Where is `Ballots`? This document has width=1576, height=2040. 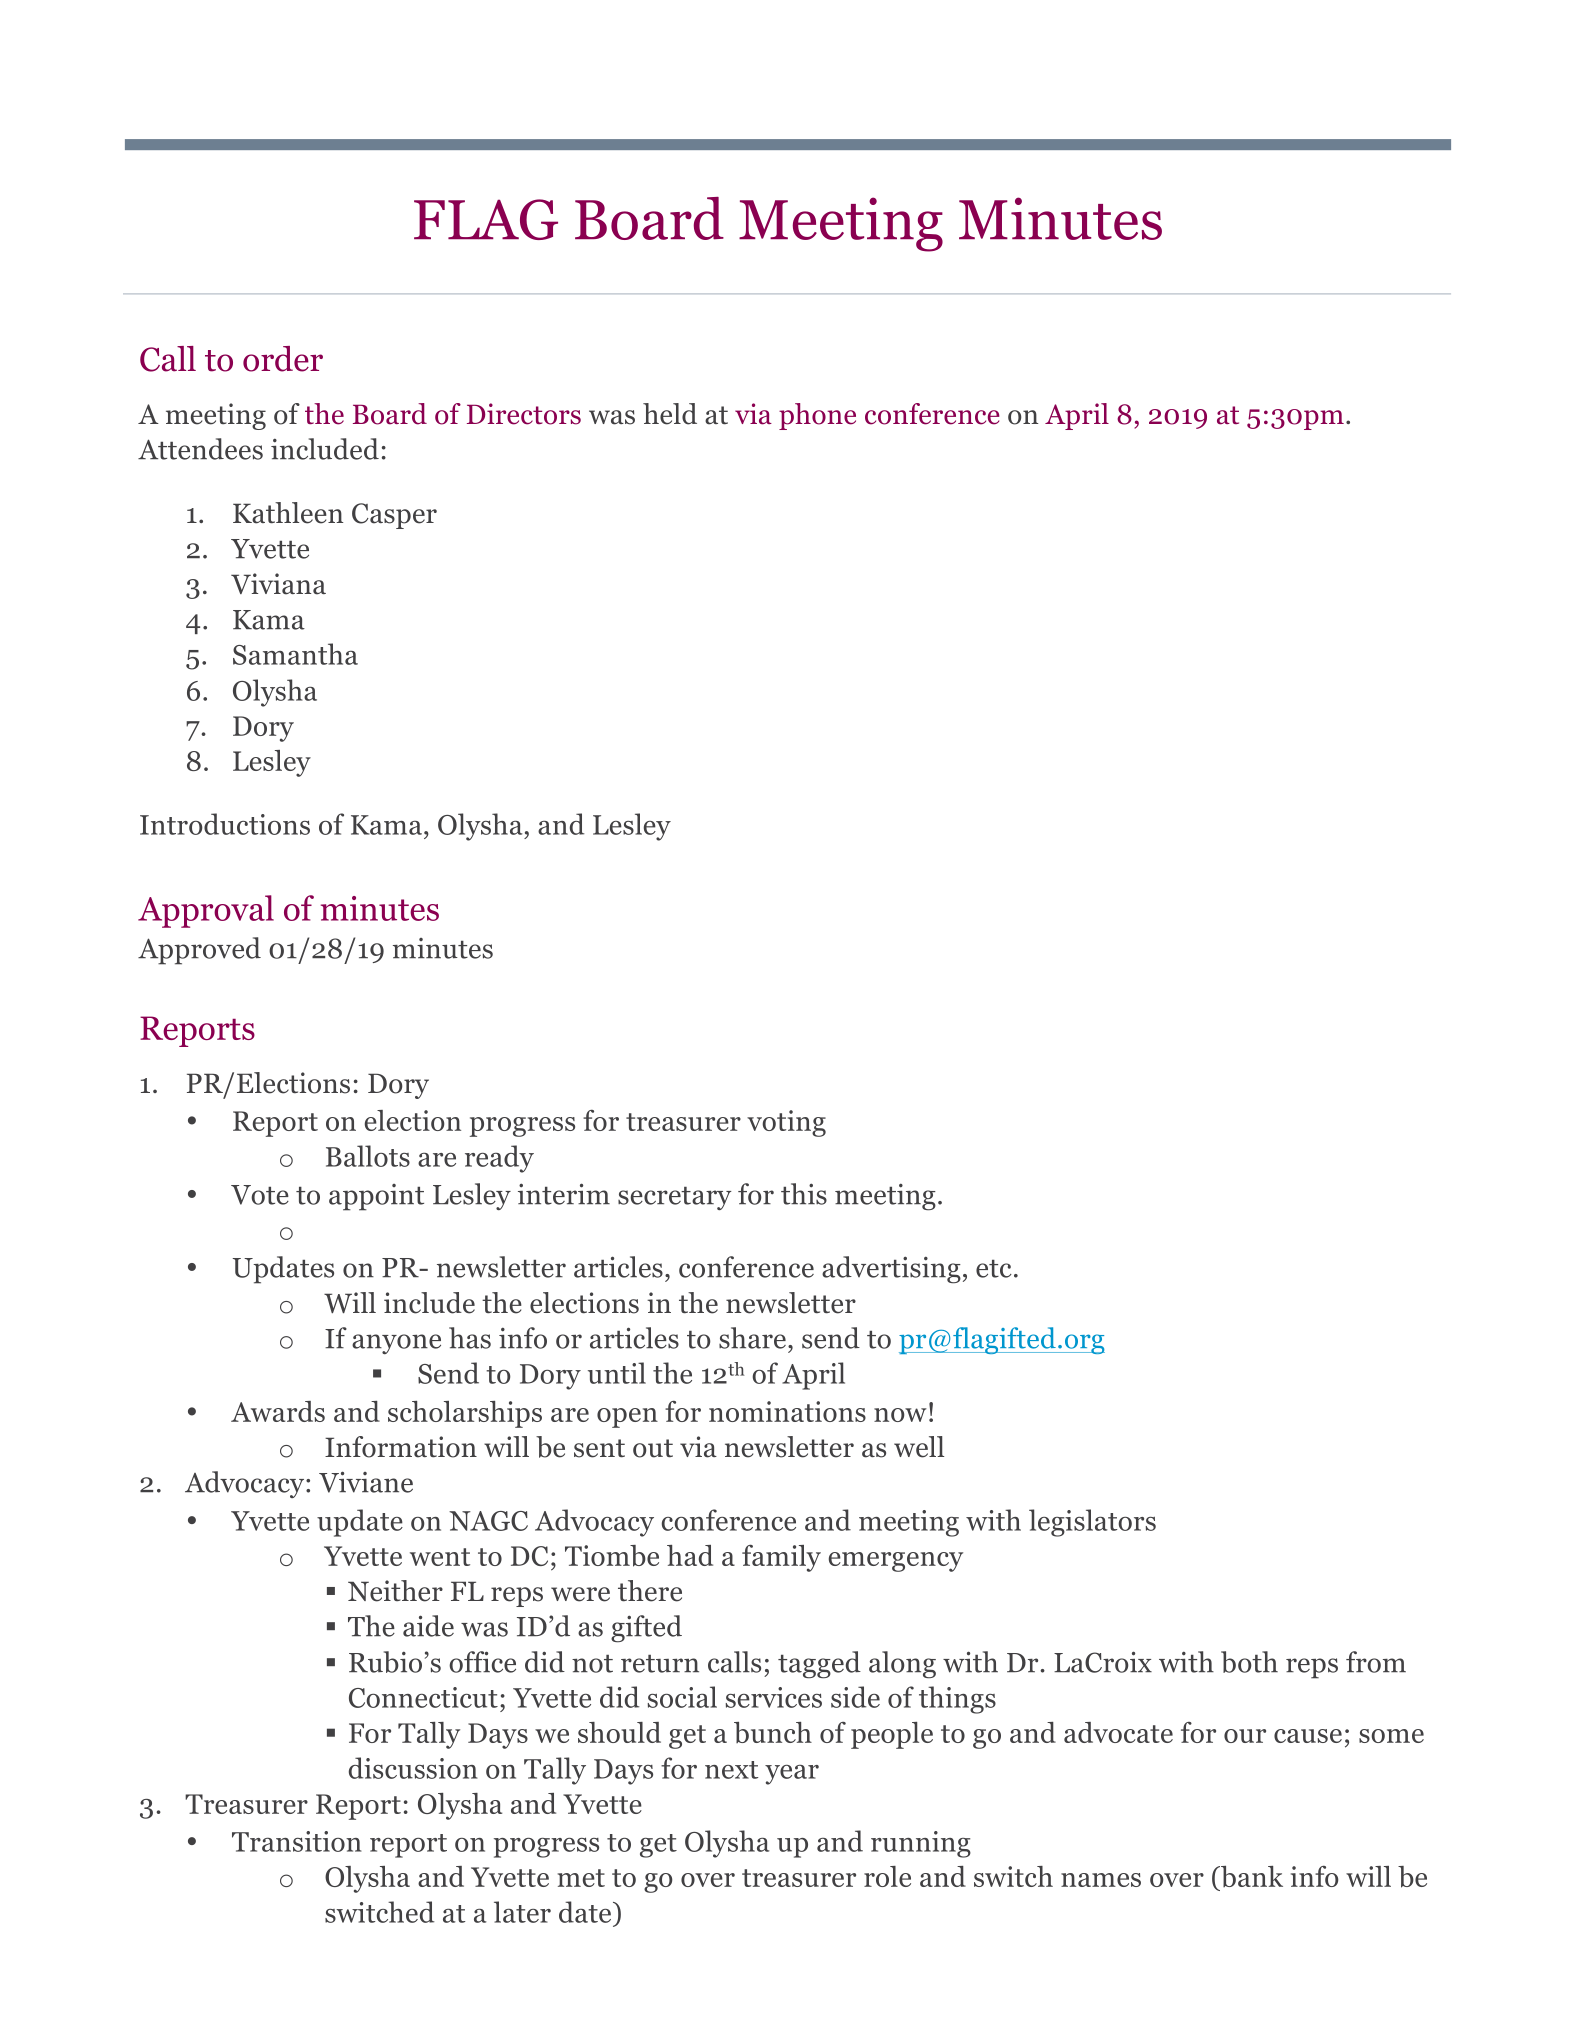 Ballots is located at coordinates (368, 1156).
